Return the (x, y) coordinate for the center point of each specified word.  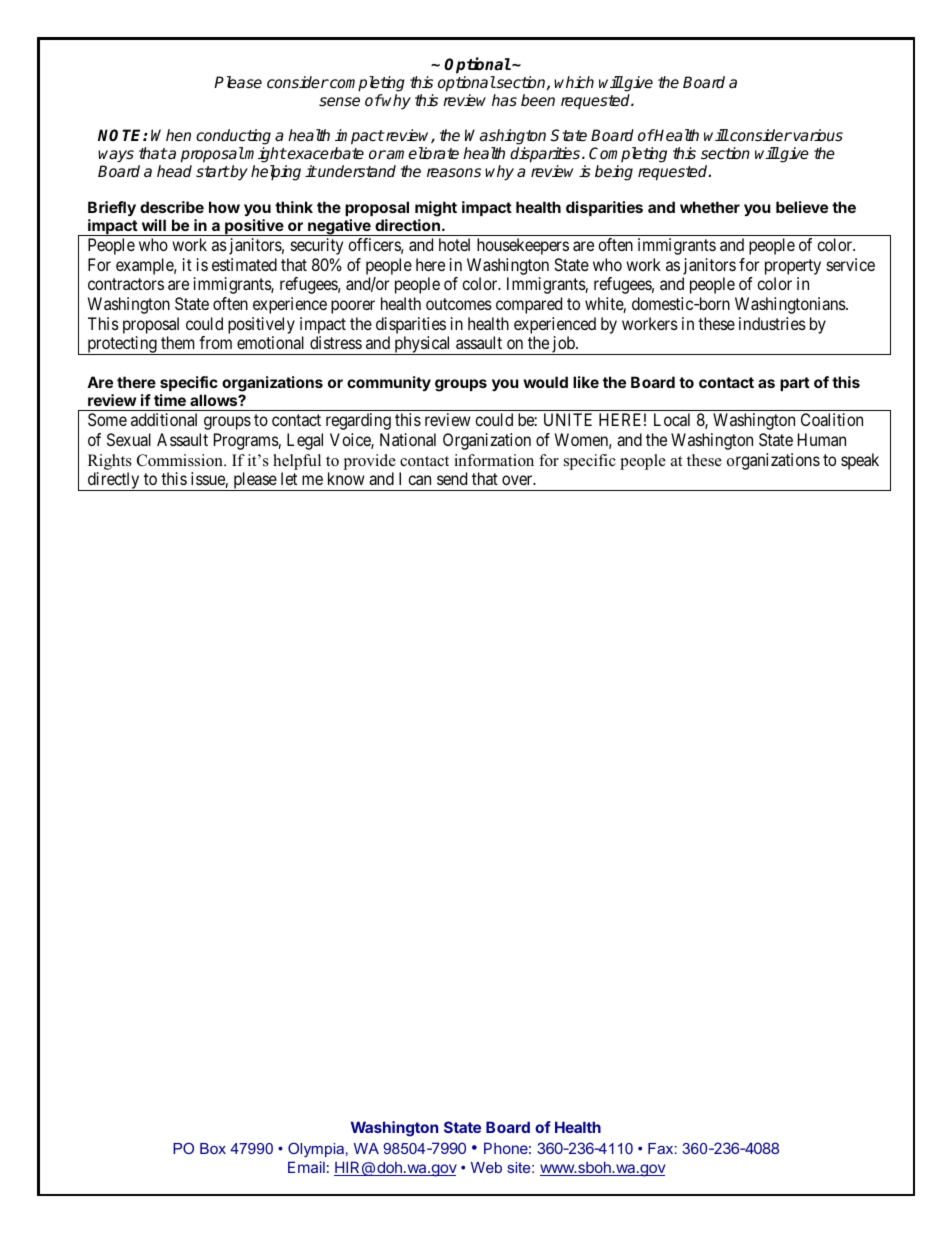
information (494, 460)
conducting (235, 138)
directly (113, 481)
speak (860, 461)
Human (822, 439)
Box (213, 1148)
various (818, 135)
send (452, 478)
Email (306, 1167)
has (504, 100)
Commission (181, 460)
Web (486, 1167)
